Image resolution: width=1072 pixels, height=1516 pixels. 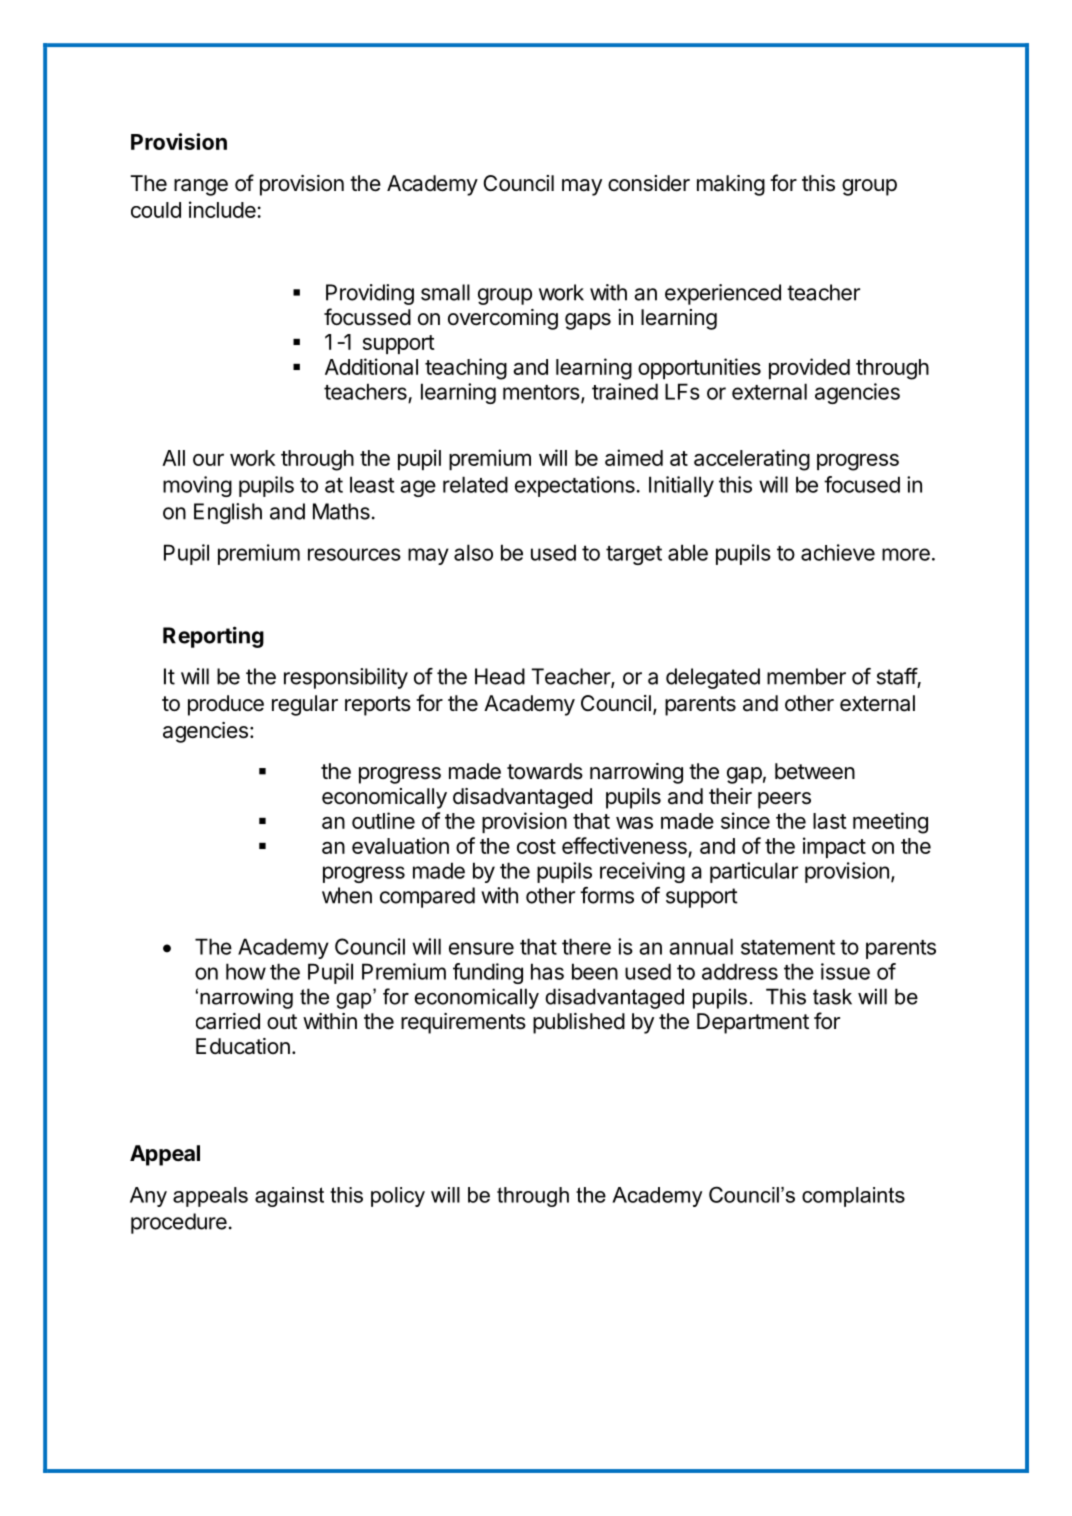 What do you see at coordinates (838, 552) in the image?
I see `achieve` at bounding box center [838, 552].
